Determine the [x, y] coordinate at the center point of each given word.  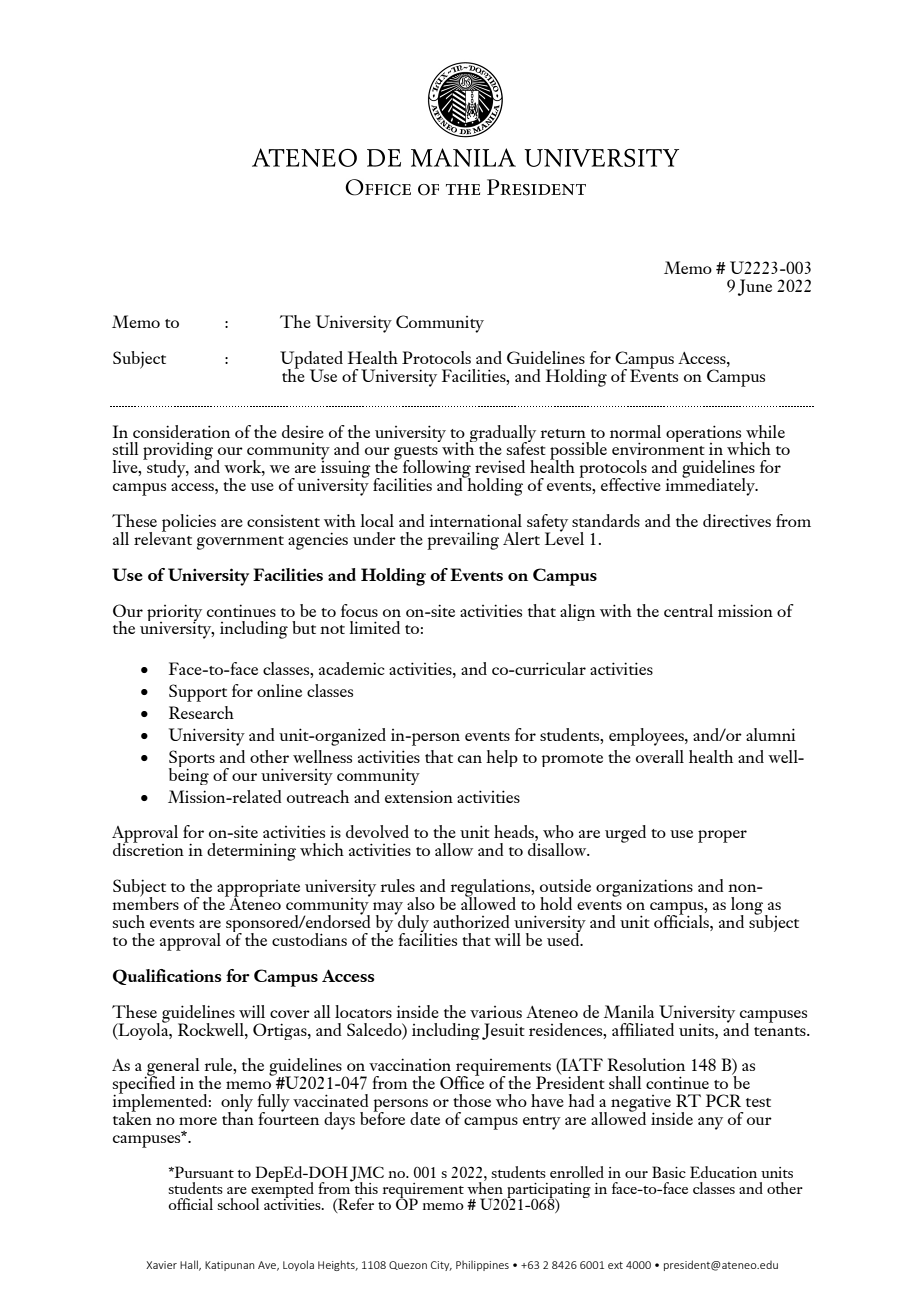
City [441, 1266]
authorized [471, 921]
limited [374, 627]
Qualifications [167, 977]
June [755, 287]
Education [723, 1172]
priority [174, 614]
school [238, 1204]
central [688, 610]
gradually [503, 435]
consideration [181, 431]
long [748, 907]
